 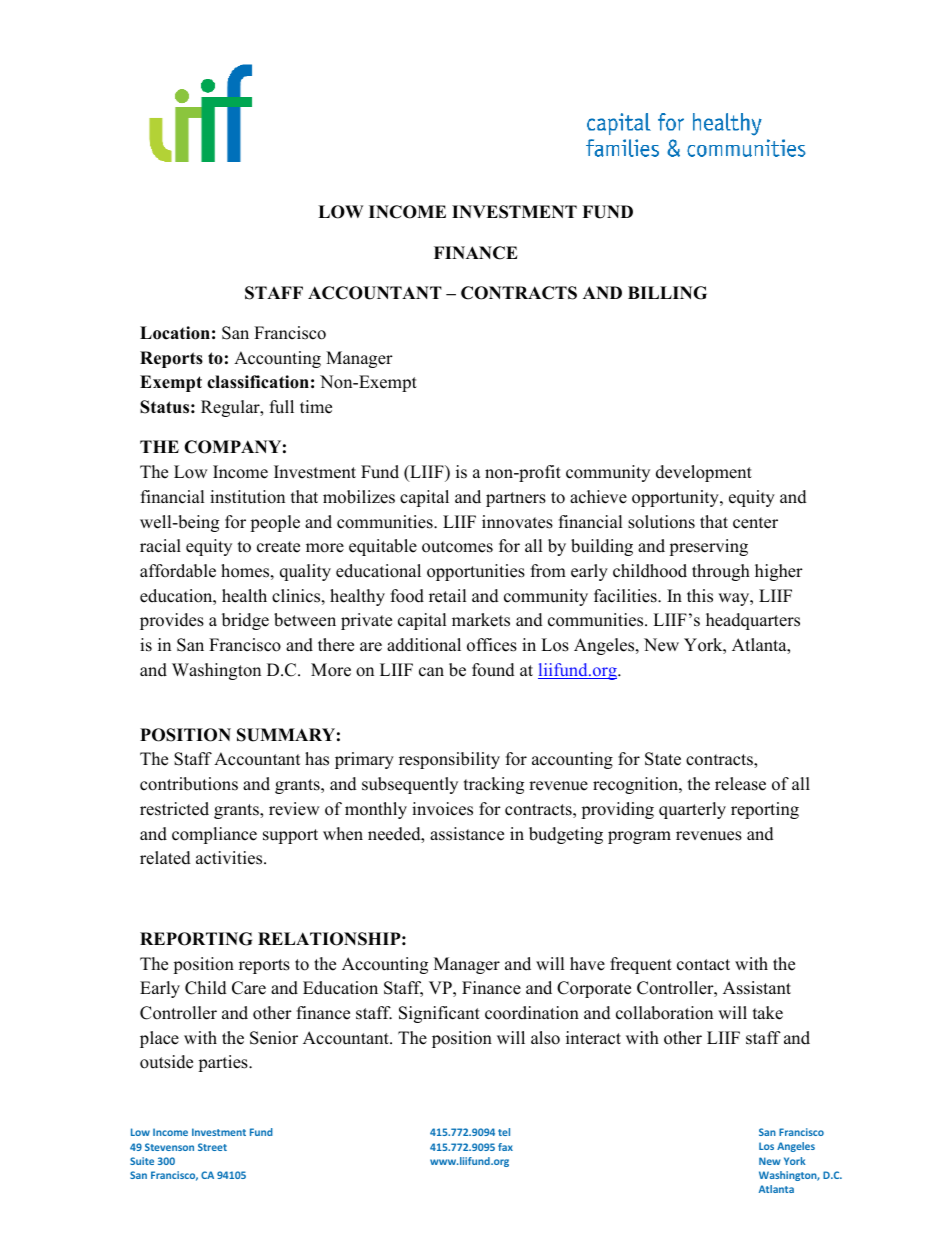 What do you see at coordinates (667, 293) in the screenshot?
I see `BILLING` at bounding box center [667, 293].
